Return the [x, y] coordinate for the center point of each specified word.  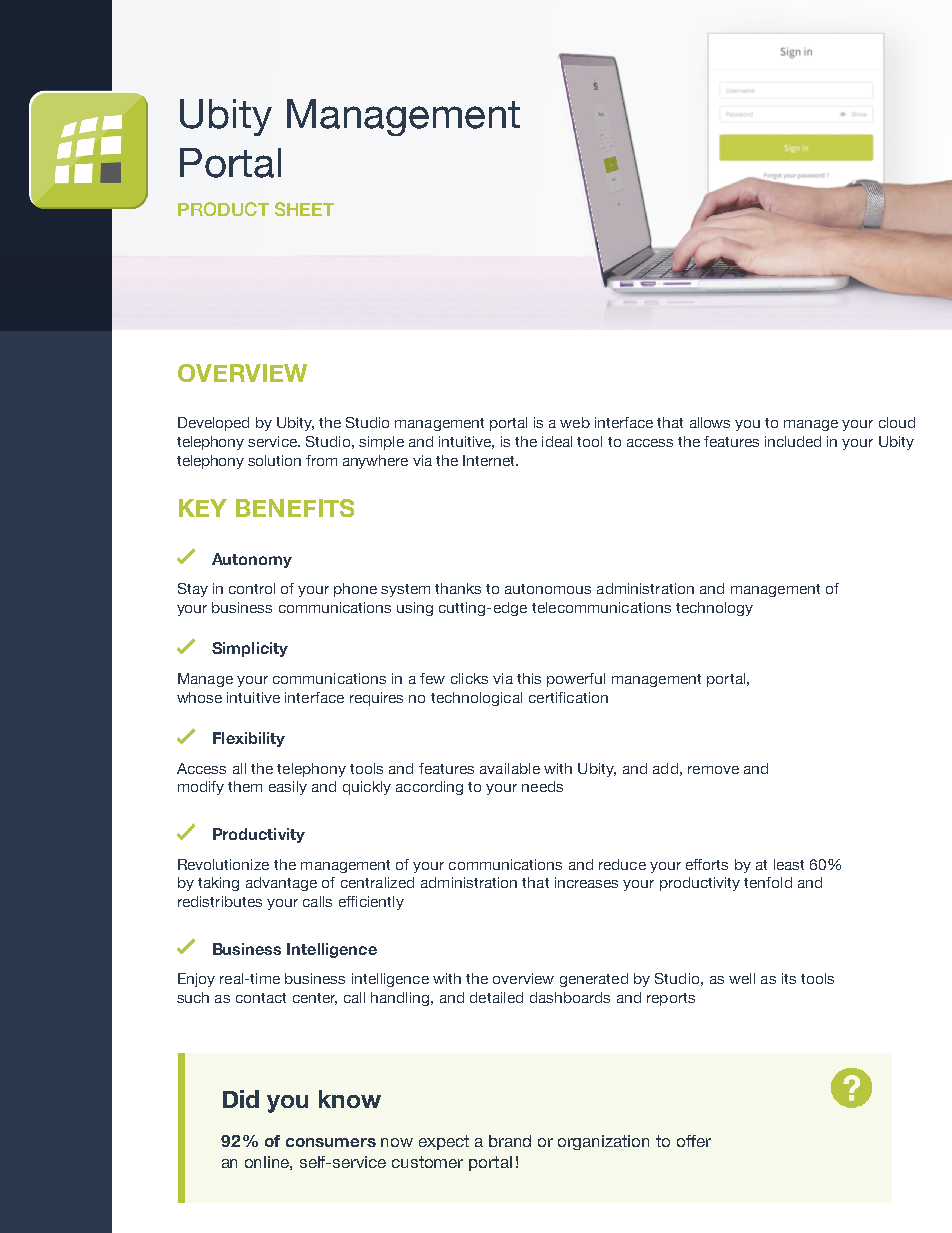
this [529, 678]
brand [510, 1141]
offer [694, 1141]
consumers [331, 1142]
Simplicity [250, 649]
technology [714, 609]
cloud [897, 422]
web [575, 422]
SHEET [304, 209]
